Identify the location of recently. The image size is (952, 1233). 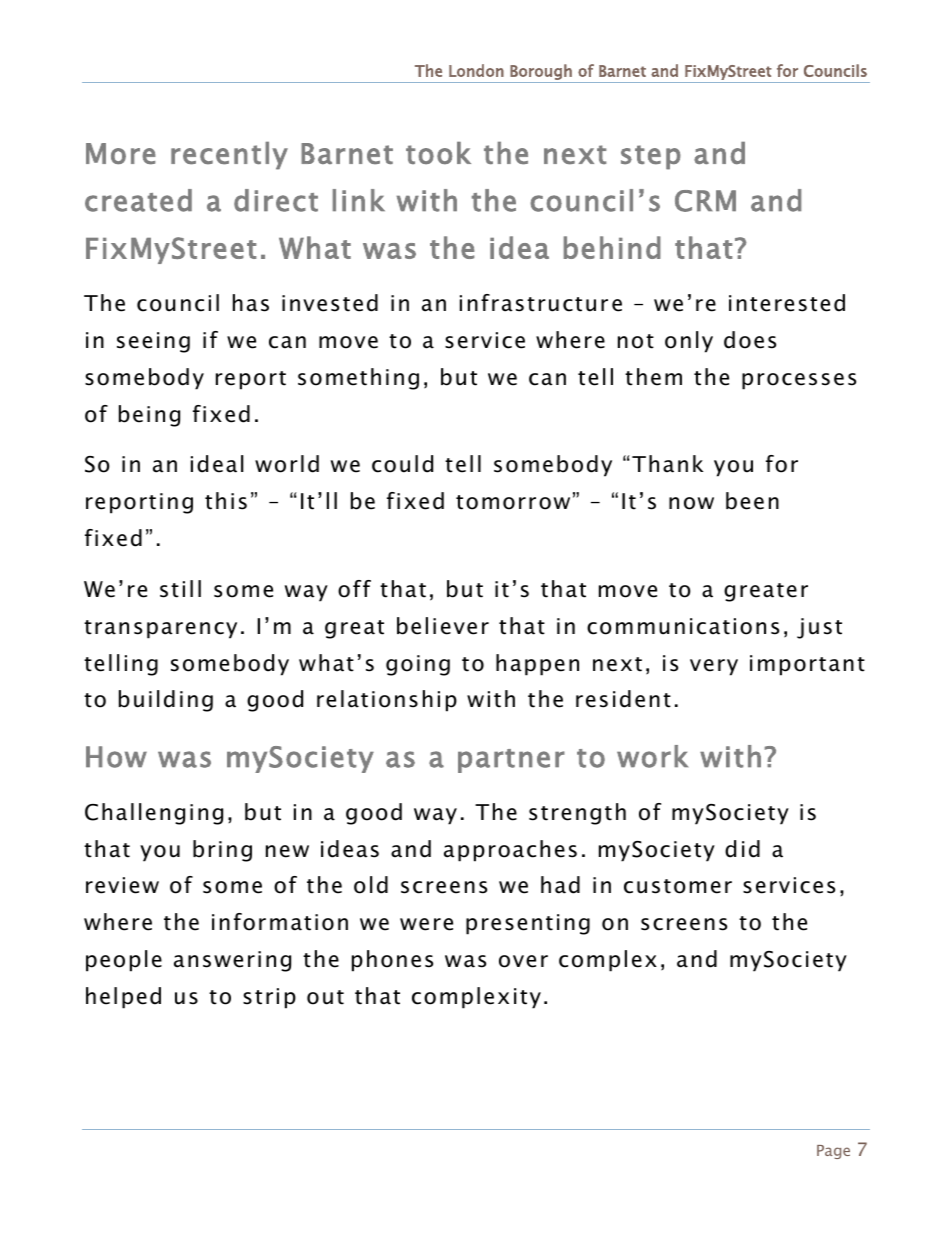
(229, 156).
